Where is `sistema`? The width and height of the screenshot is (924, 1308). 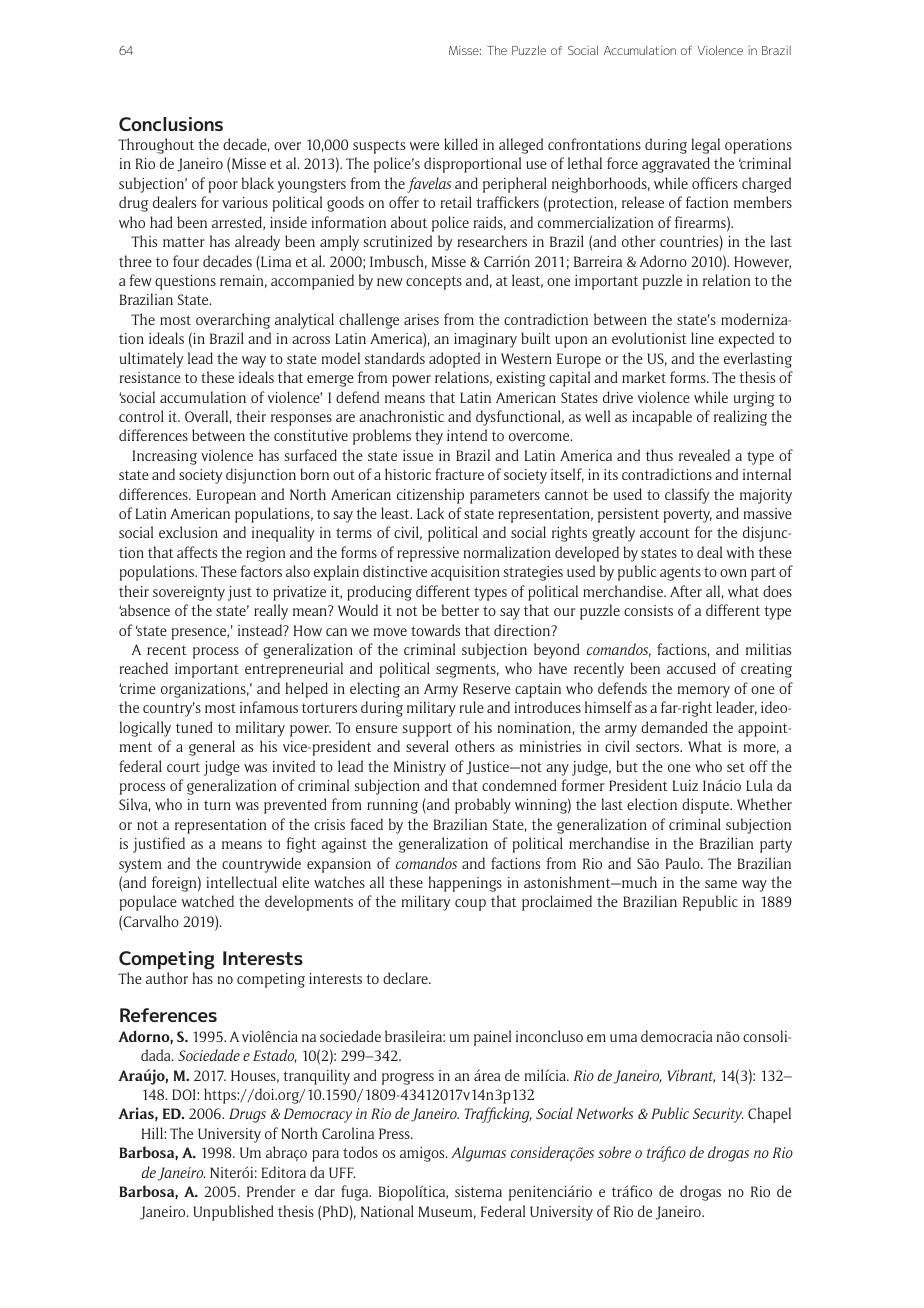 sistema is located at coordinates (478, 1191).
